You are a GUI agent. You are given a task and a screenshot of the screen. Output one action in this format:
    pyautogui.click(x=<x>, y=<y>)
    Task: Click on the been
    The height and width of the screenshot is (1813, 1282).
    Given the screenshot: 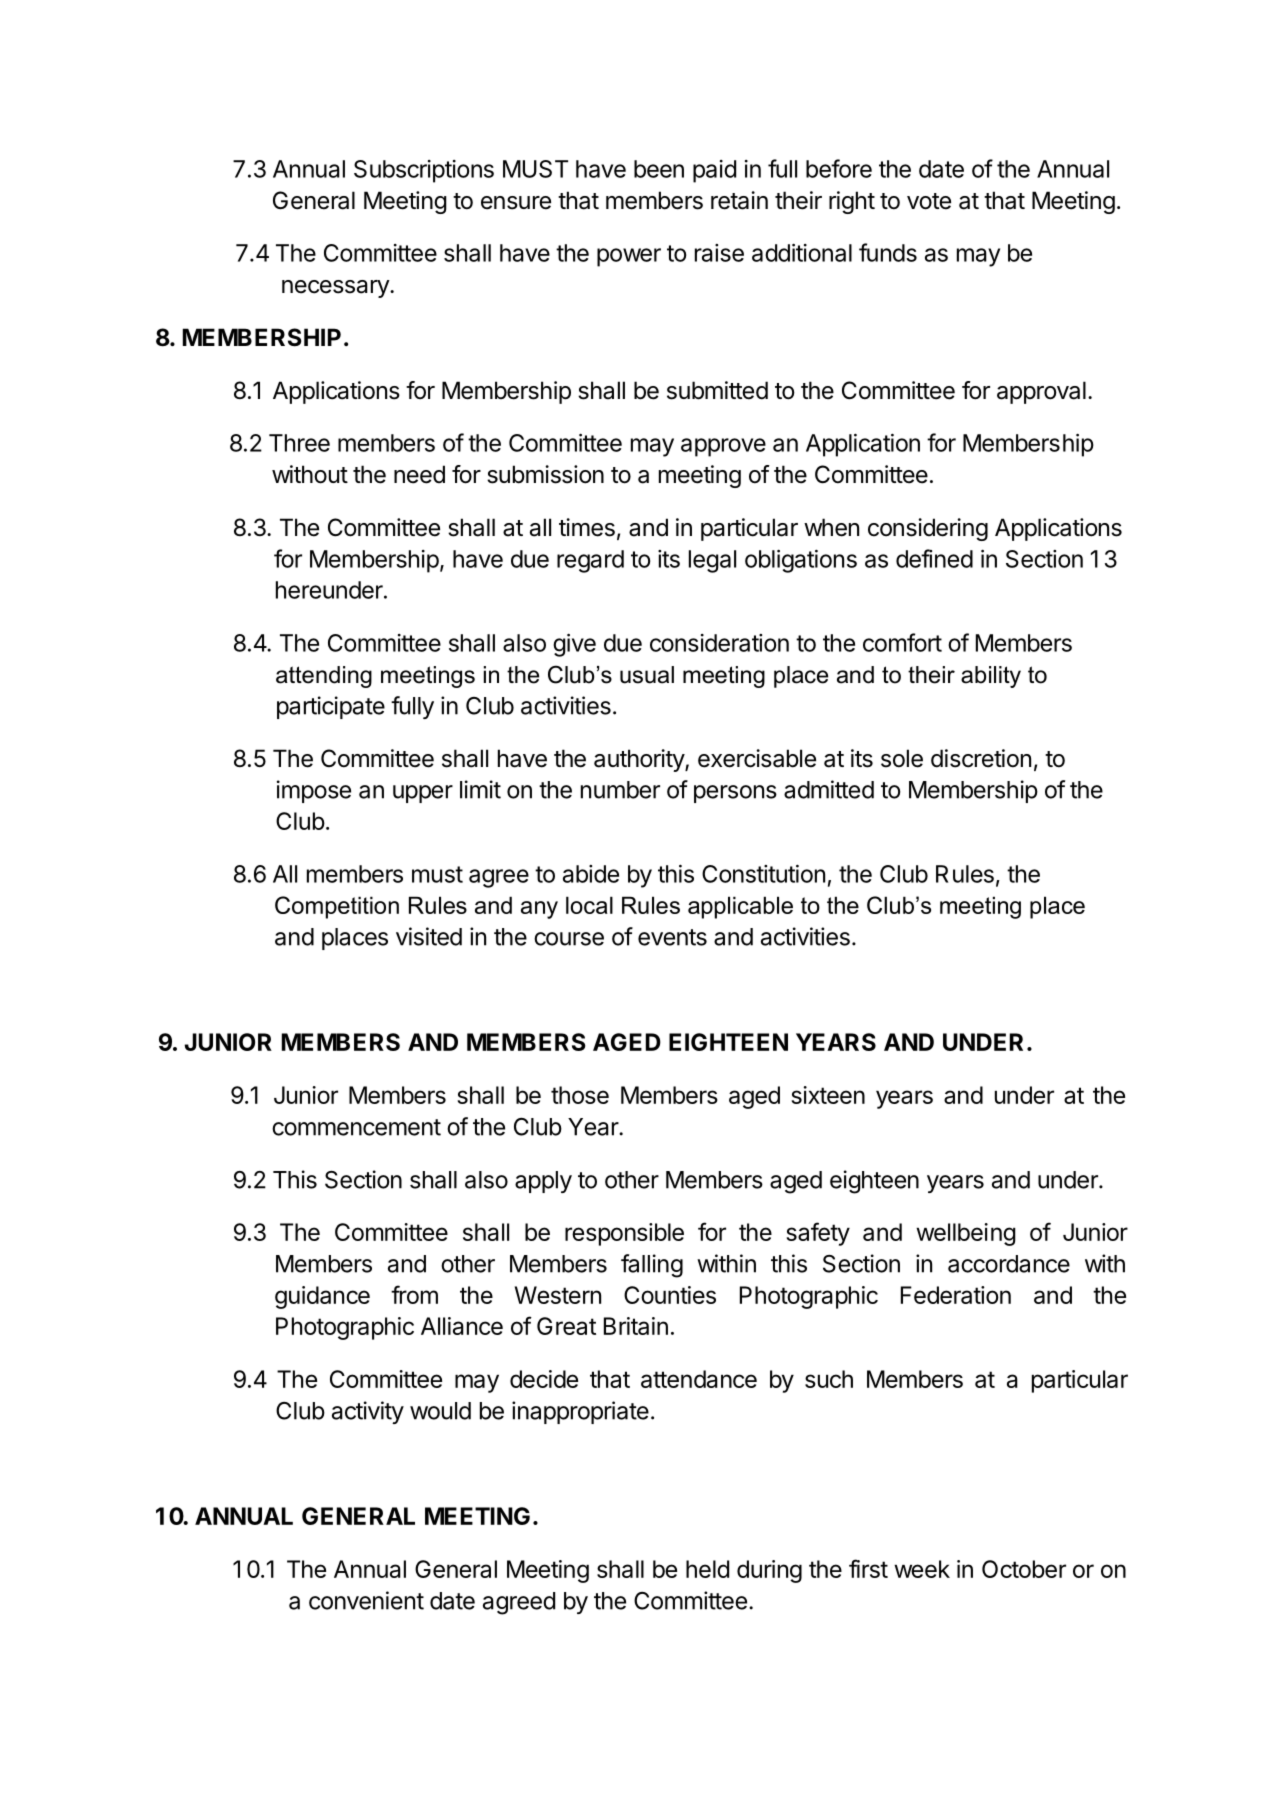 What is the action you would take?
    pyautogui.click(x=659, y=169)
